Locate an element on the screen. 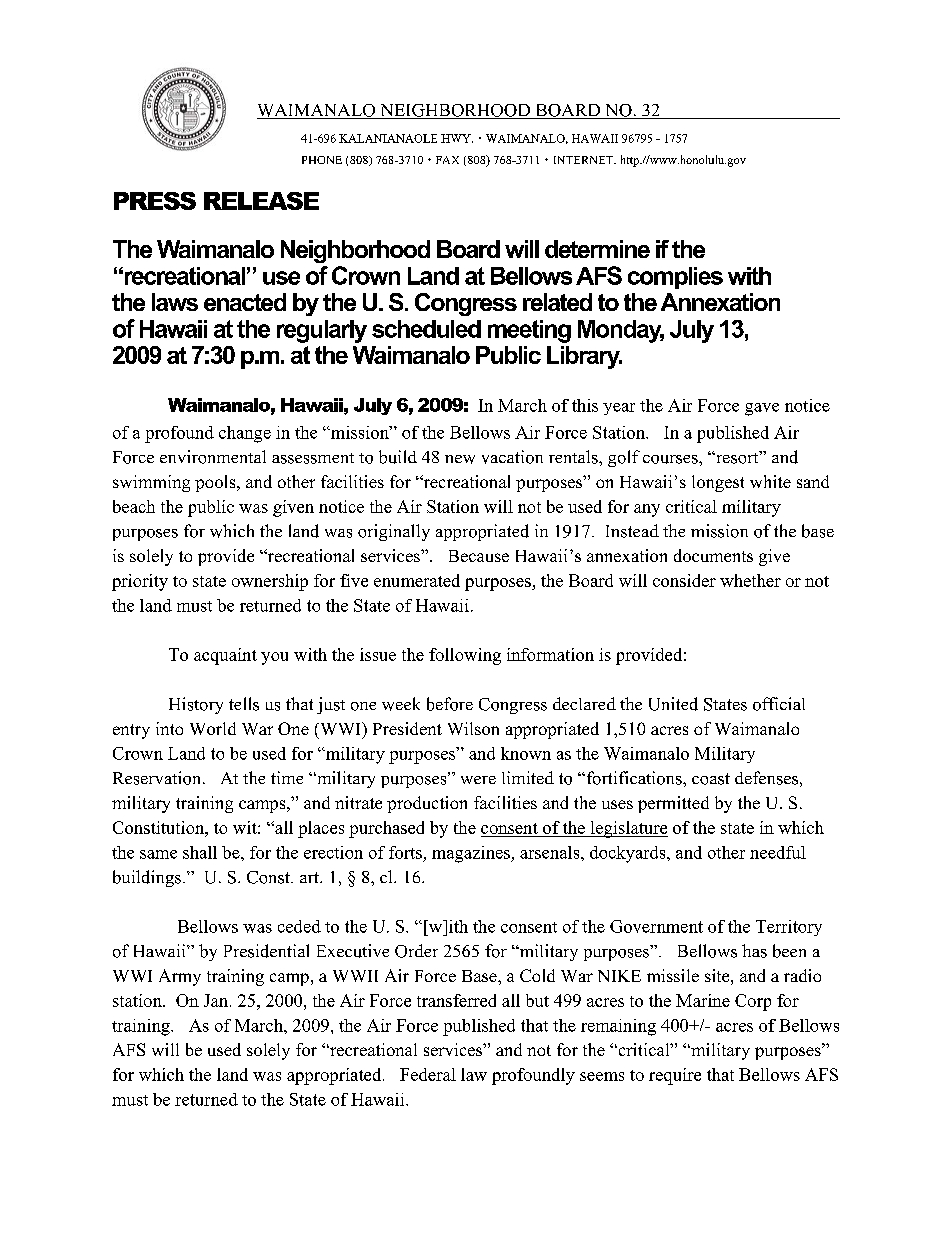 This screenshot has width=952, height=1233. FAX is located at coordinates (447, 160).
